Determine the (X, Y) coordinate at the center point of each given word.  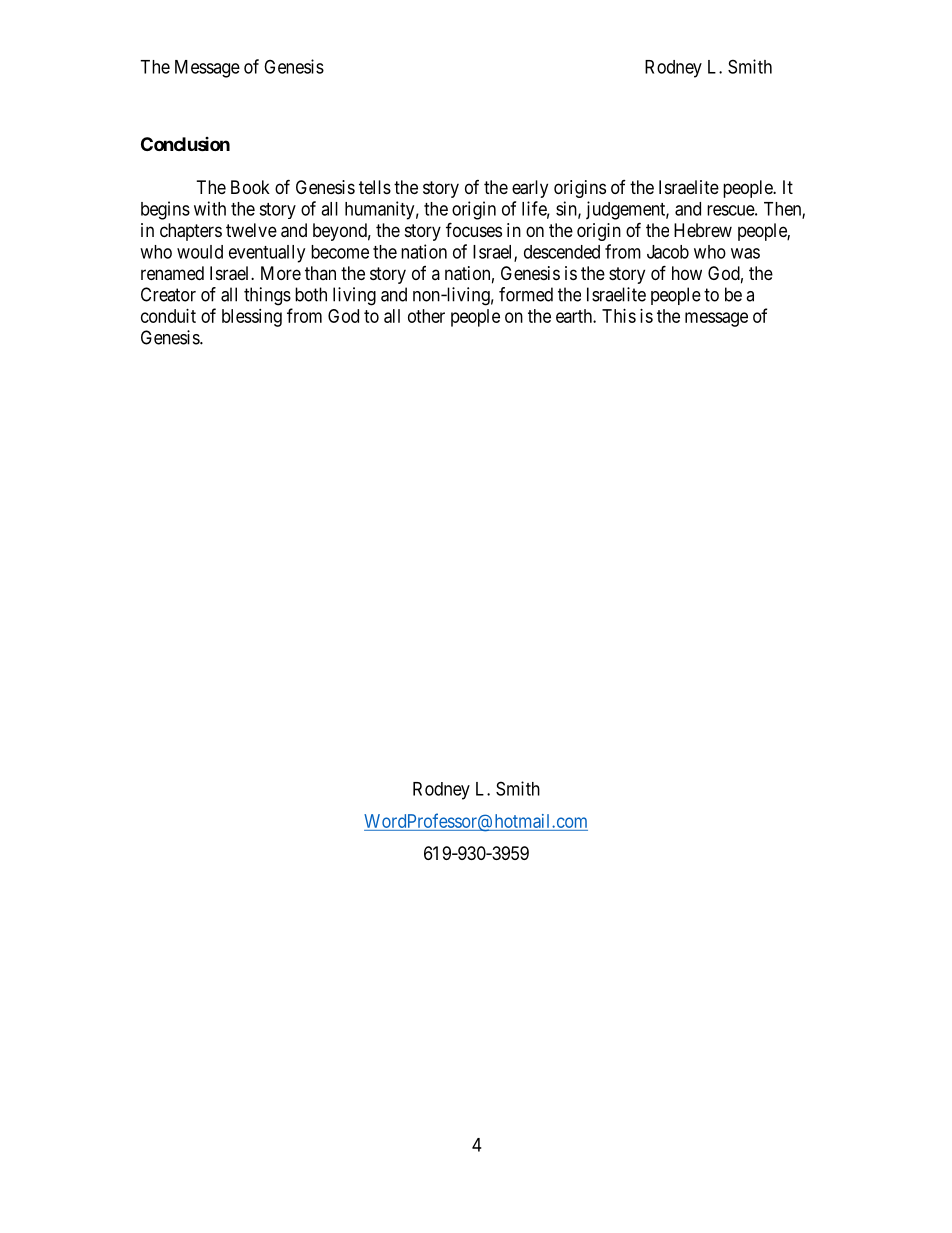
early (530, 189)
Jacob (668, 252)
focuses (474, 229)
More (281, 273)
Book (250, 187)
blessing (252, 318)
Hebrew (703, 230)
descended (562, 252)
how (687, 273)
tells (375, 187)
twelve (251, 230)
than (320, 273)
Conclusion (185, 144)
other (426, 316)
